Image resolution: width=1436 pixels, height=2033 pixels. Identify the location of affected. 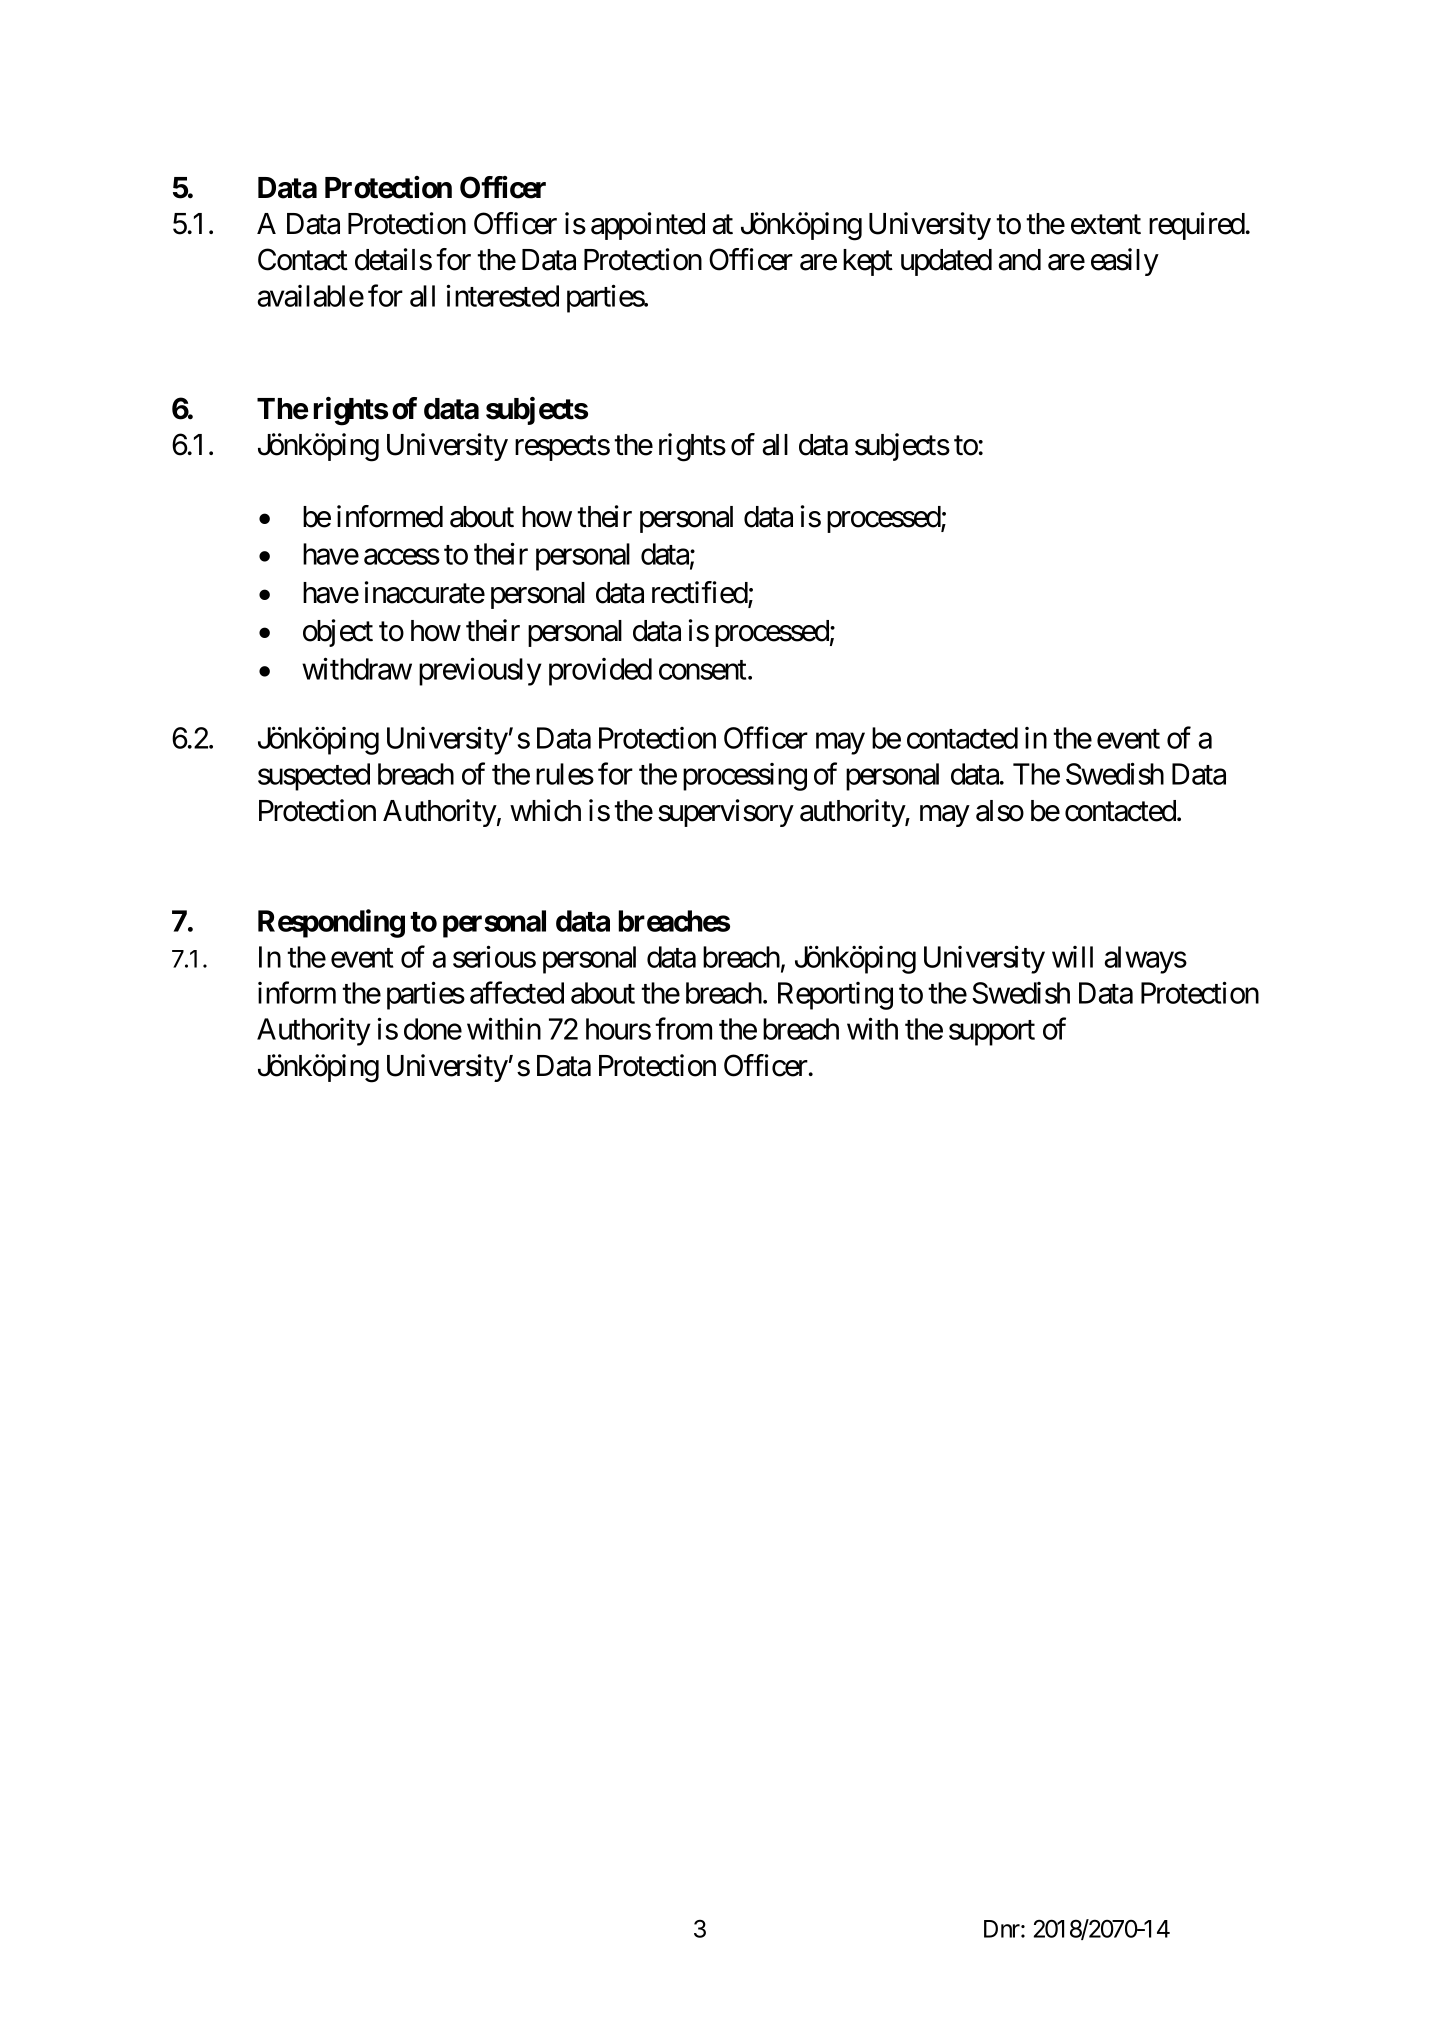
(517, 993).
